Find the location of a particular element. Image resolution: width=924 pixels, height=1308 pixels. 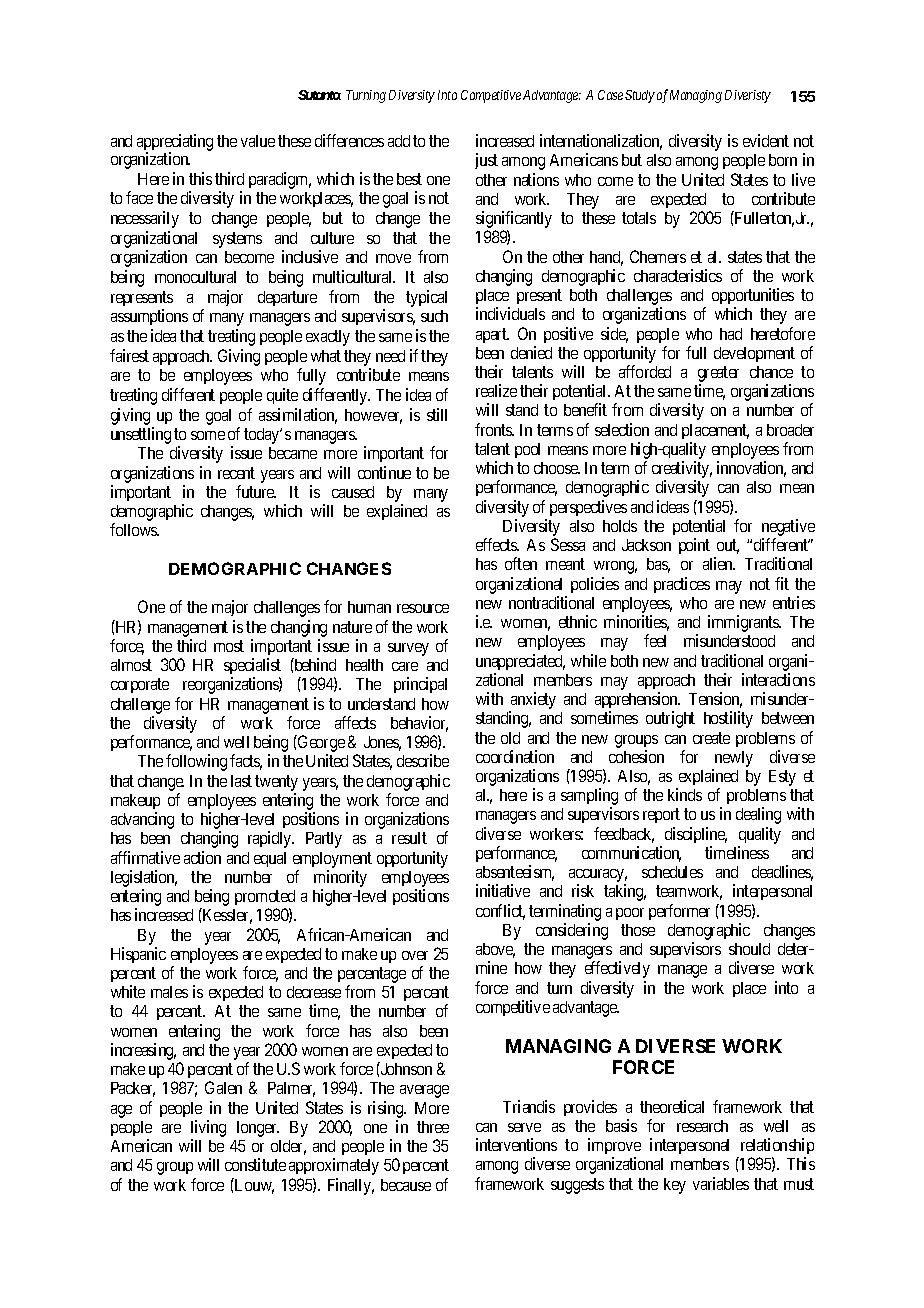

realize is located at coordinates (496, 390).
